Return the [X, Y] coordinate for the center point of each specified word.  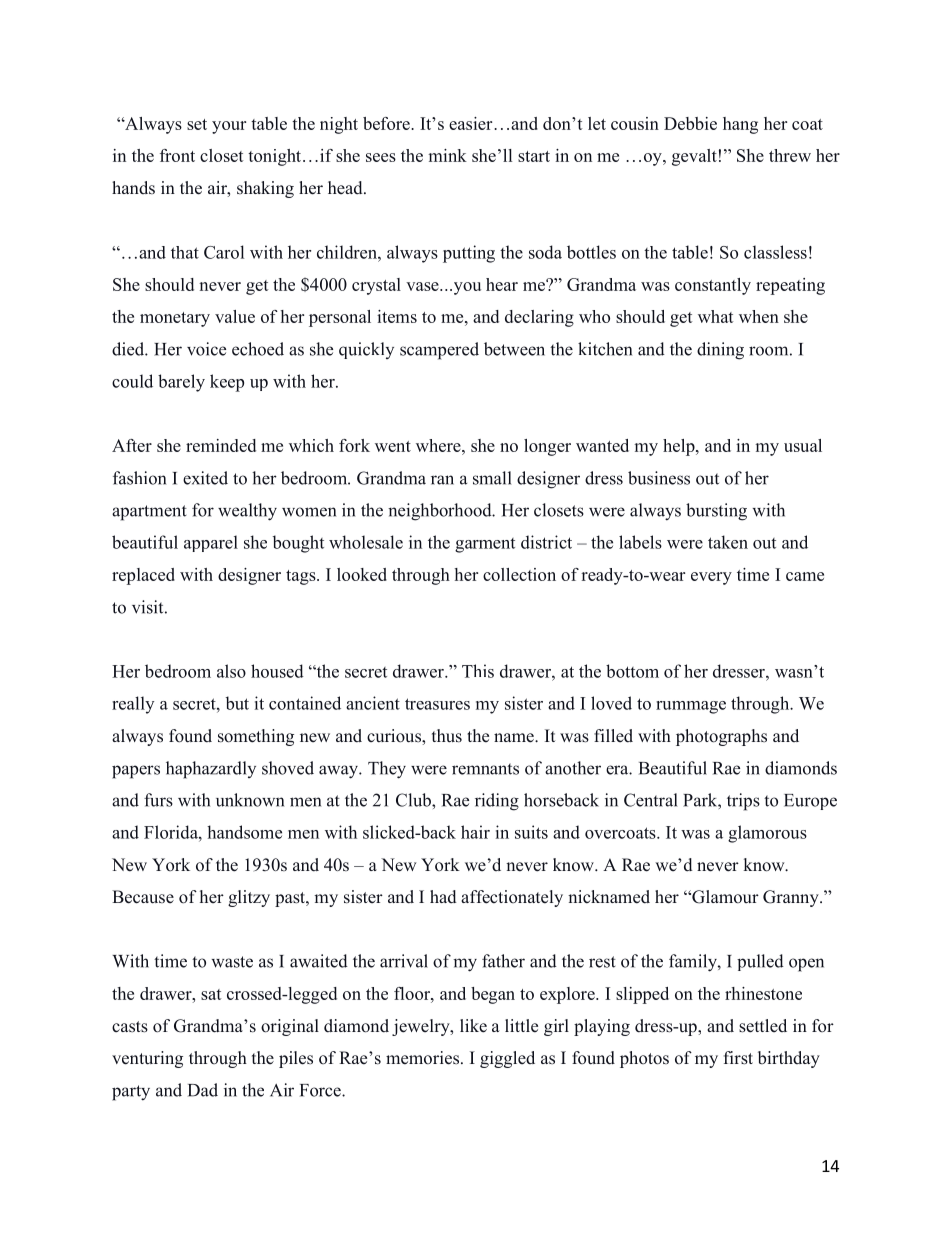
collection [519, 574]
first [738, 1058]
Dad [203, 1090]
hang [740, 125]
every [711, 578]
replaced [143, 576]
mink [447, 155]
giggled [507, 1059]
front [177, 155]
